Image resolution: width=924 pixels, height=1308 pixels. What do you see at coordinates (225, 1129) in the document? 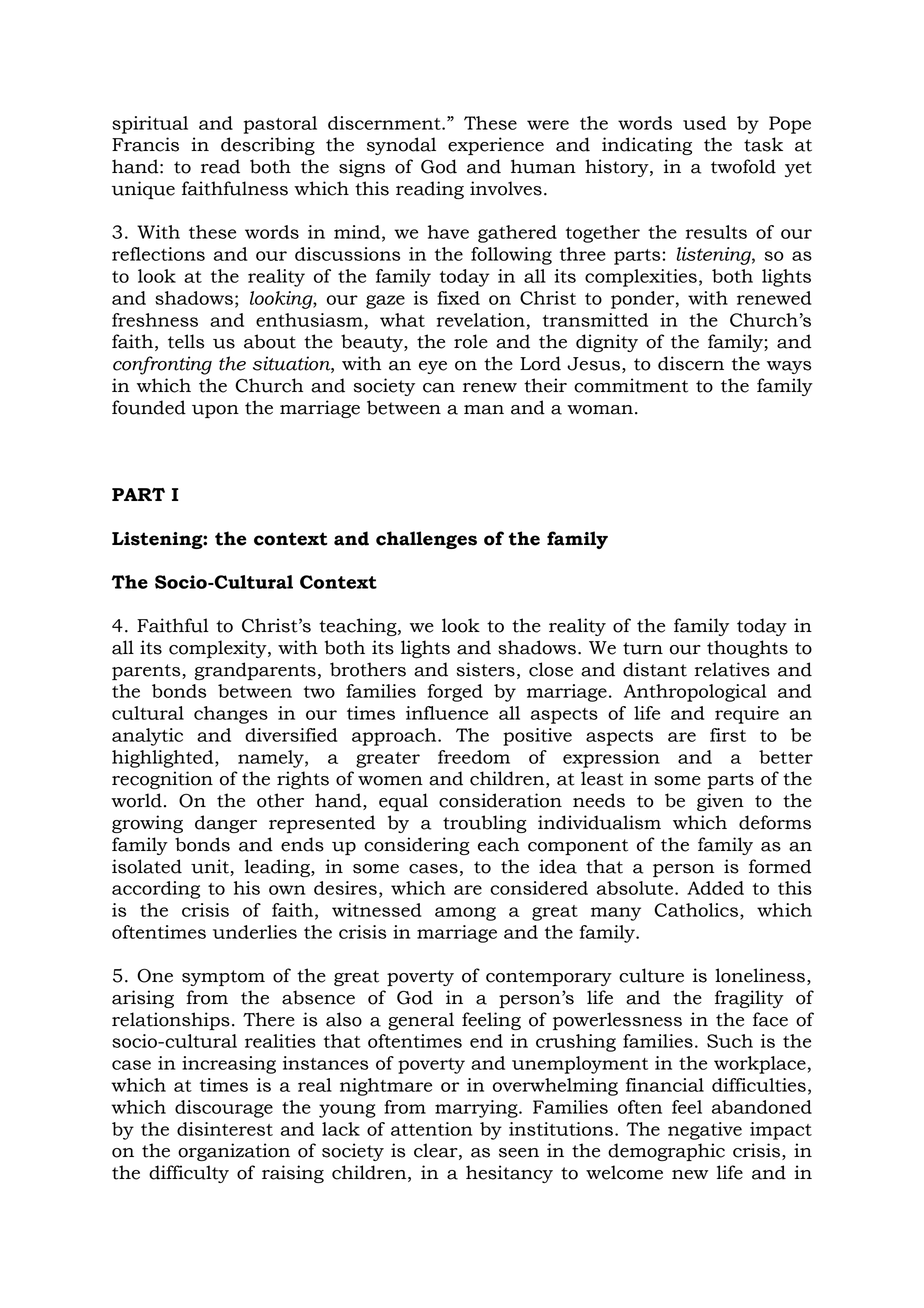
I see `disinterest` at bounding box center [225, 1129].
